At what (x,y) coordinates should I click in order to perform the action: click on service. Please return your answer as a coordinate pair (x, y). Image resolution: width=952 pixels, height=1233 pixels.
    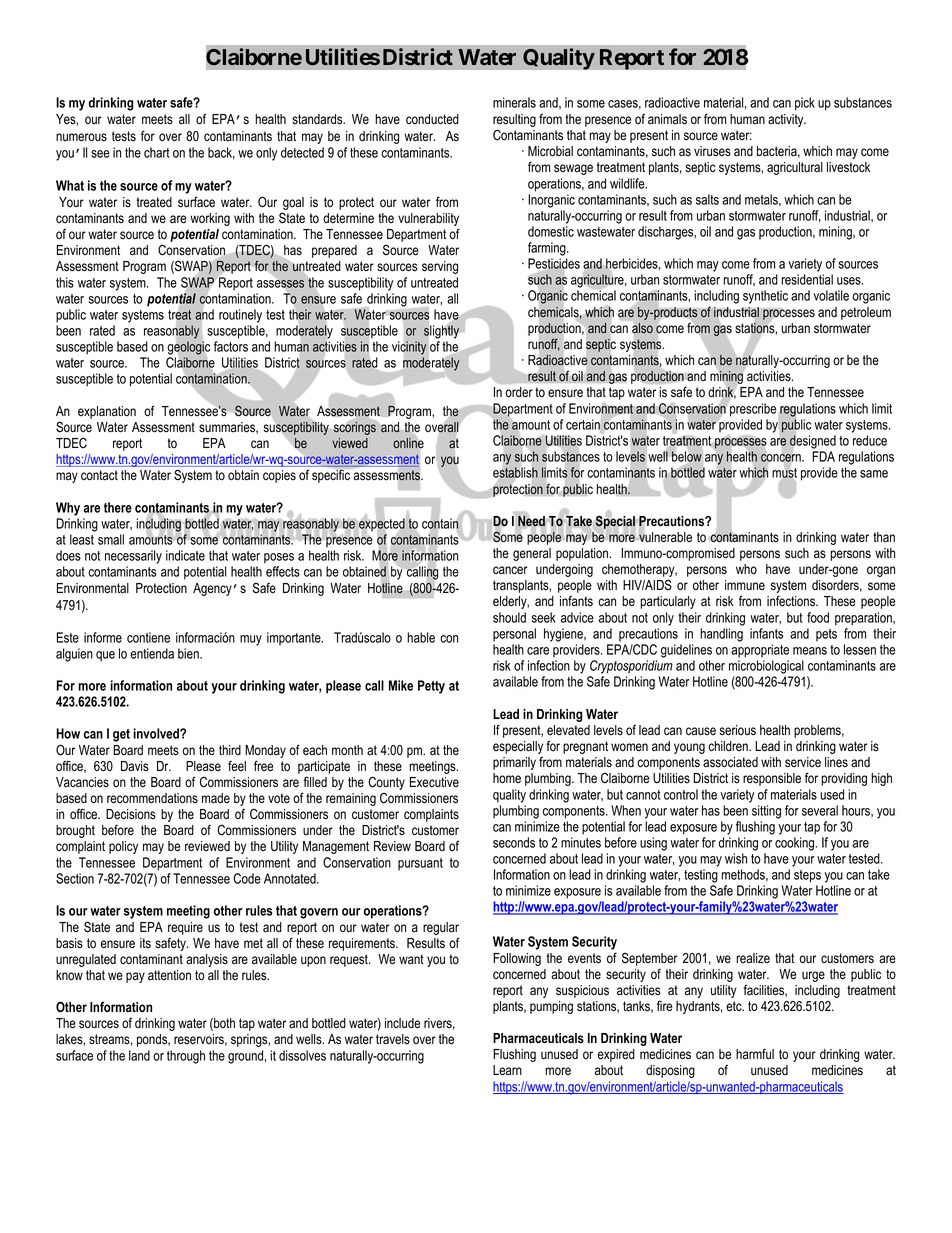
    Looking at the image, I should click on (803, 762).
